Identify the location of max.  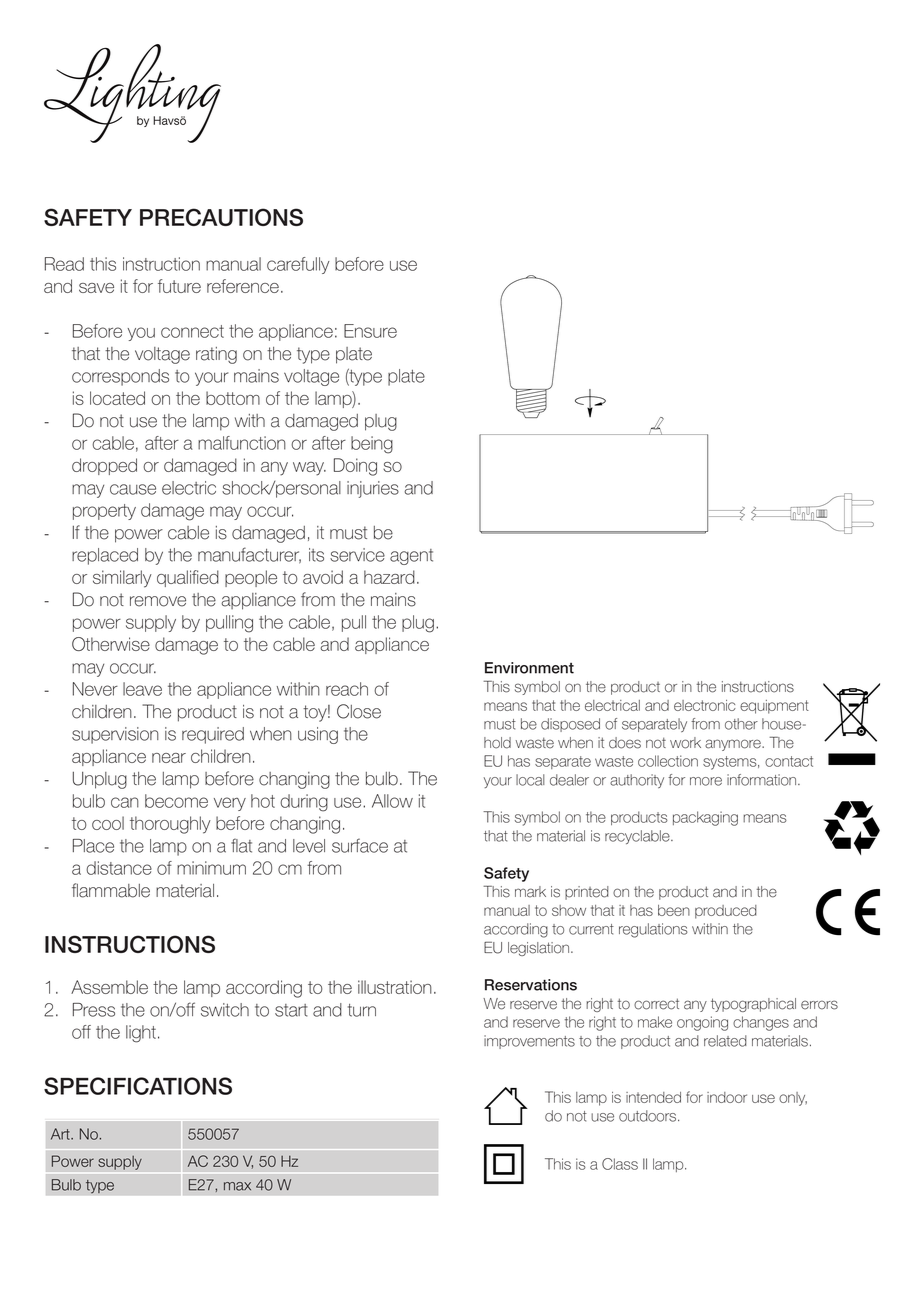
(237, 1186).
